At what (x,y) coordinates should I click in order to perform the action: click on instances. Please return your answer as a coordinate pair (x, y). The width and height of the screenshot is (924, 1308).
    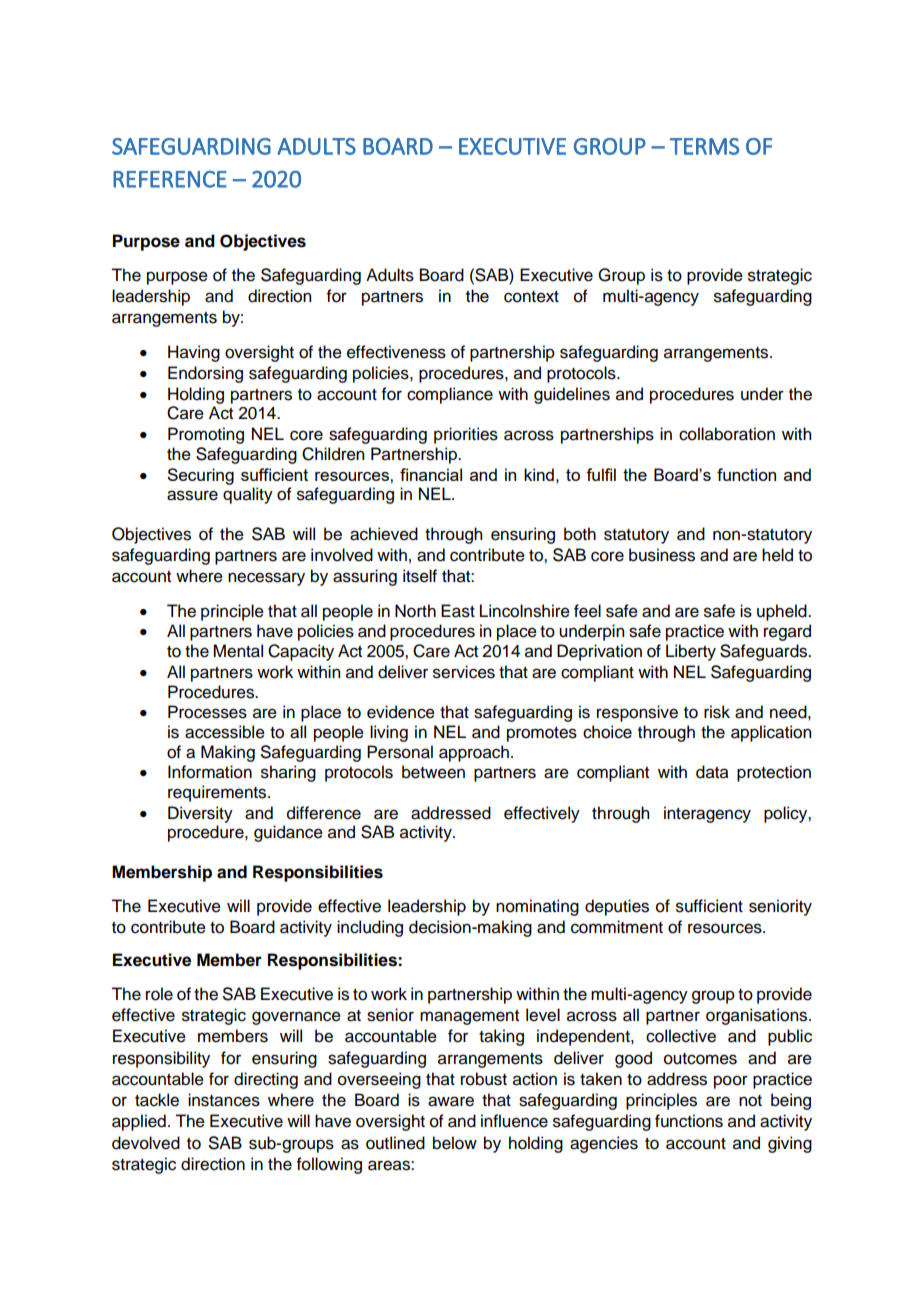
    Looking at the image, I should click on (224, 1100).
